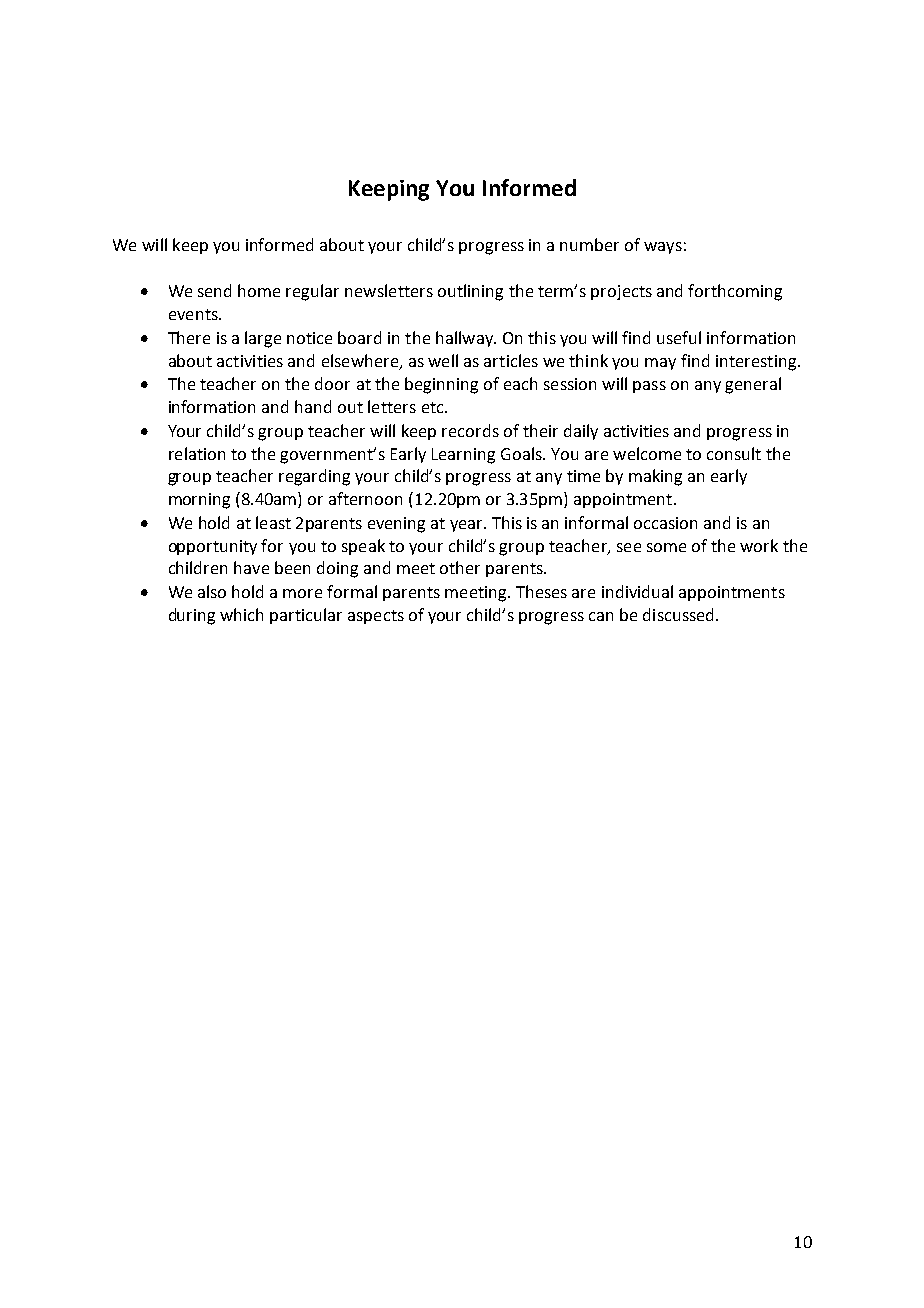  I want to click on well, so click(443, 360).
